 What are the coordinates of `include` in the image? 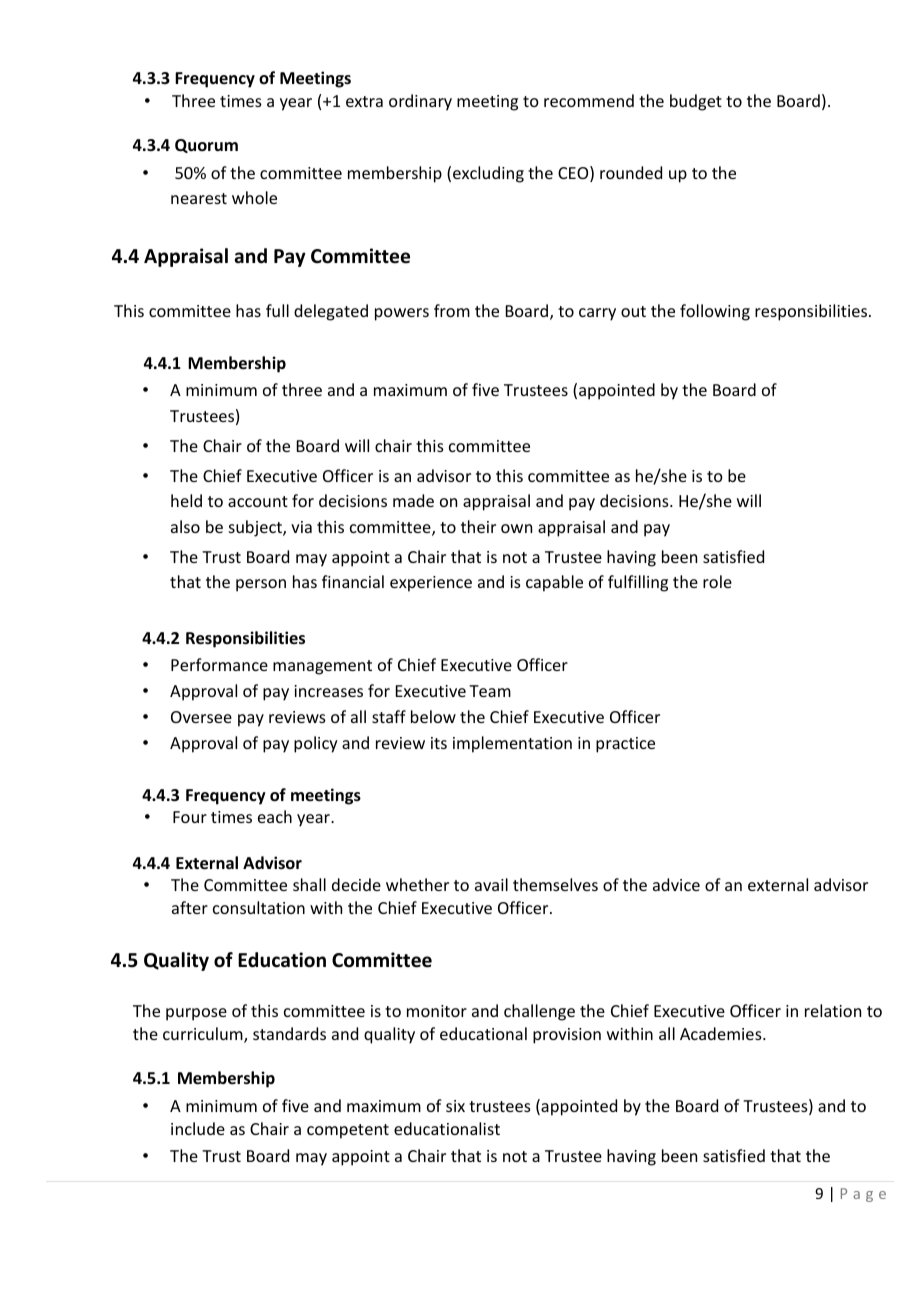 It's located at (198, 1128).
